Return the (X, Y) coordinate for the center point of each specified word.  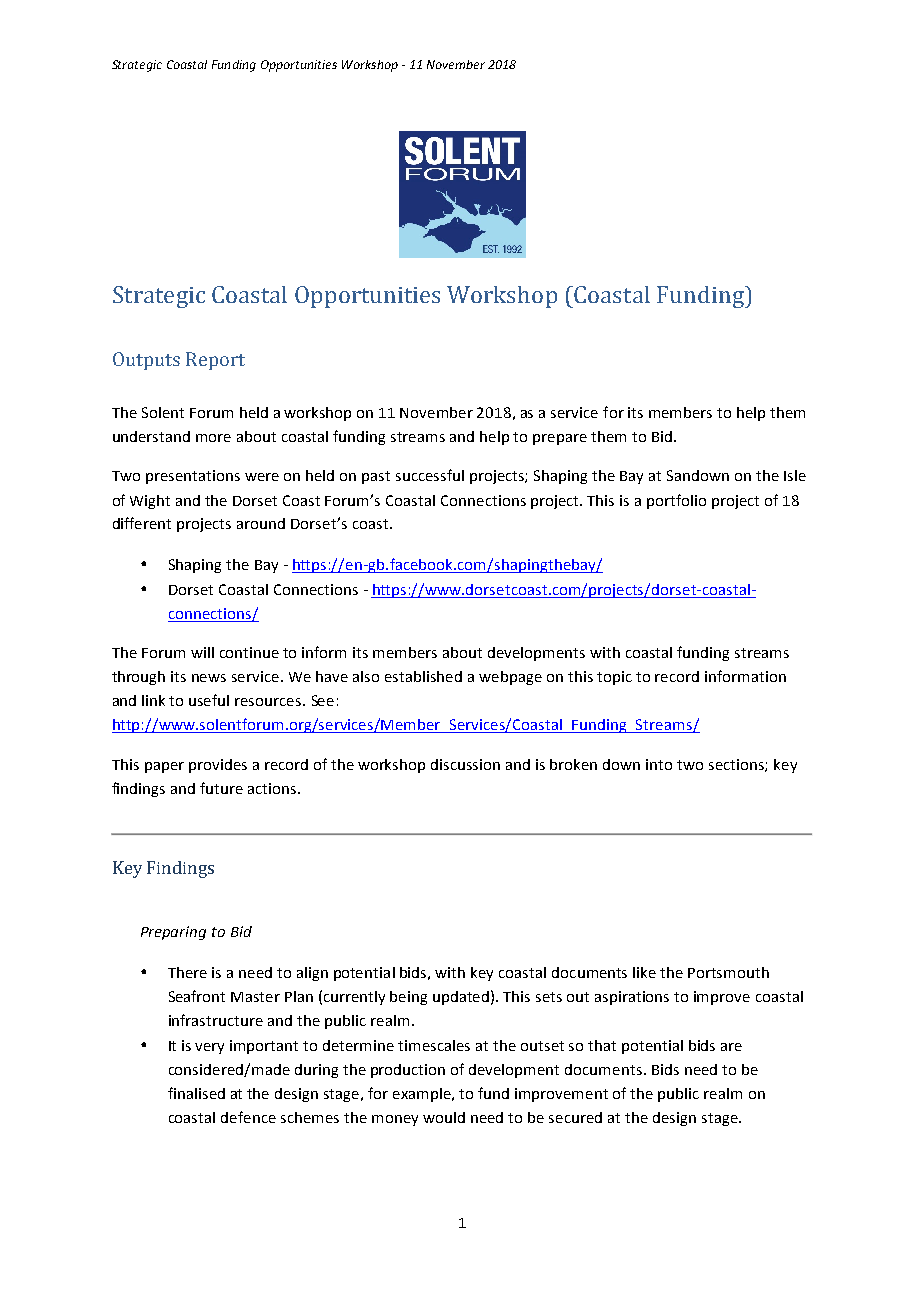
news (209, 678)
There (187, 972)
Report (215, 361)
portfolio (676, 501)
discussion (465, 764)
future (221, 788)
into (659, 764)
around (261, 523)
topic (614, 678)
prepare (560, 439)
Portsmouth (728, 972)
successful (430, 475)
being (408, 998)
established (423, 676)
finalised (196, 1093)
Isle (795, 475)
